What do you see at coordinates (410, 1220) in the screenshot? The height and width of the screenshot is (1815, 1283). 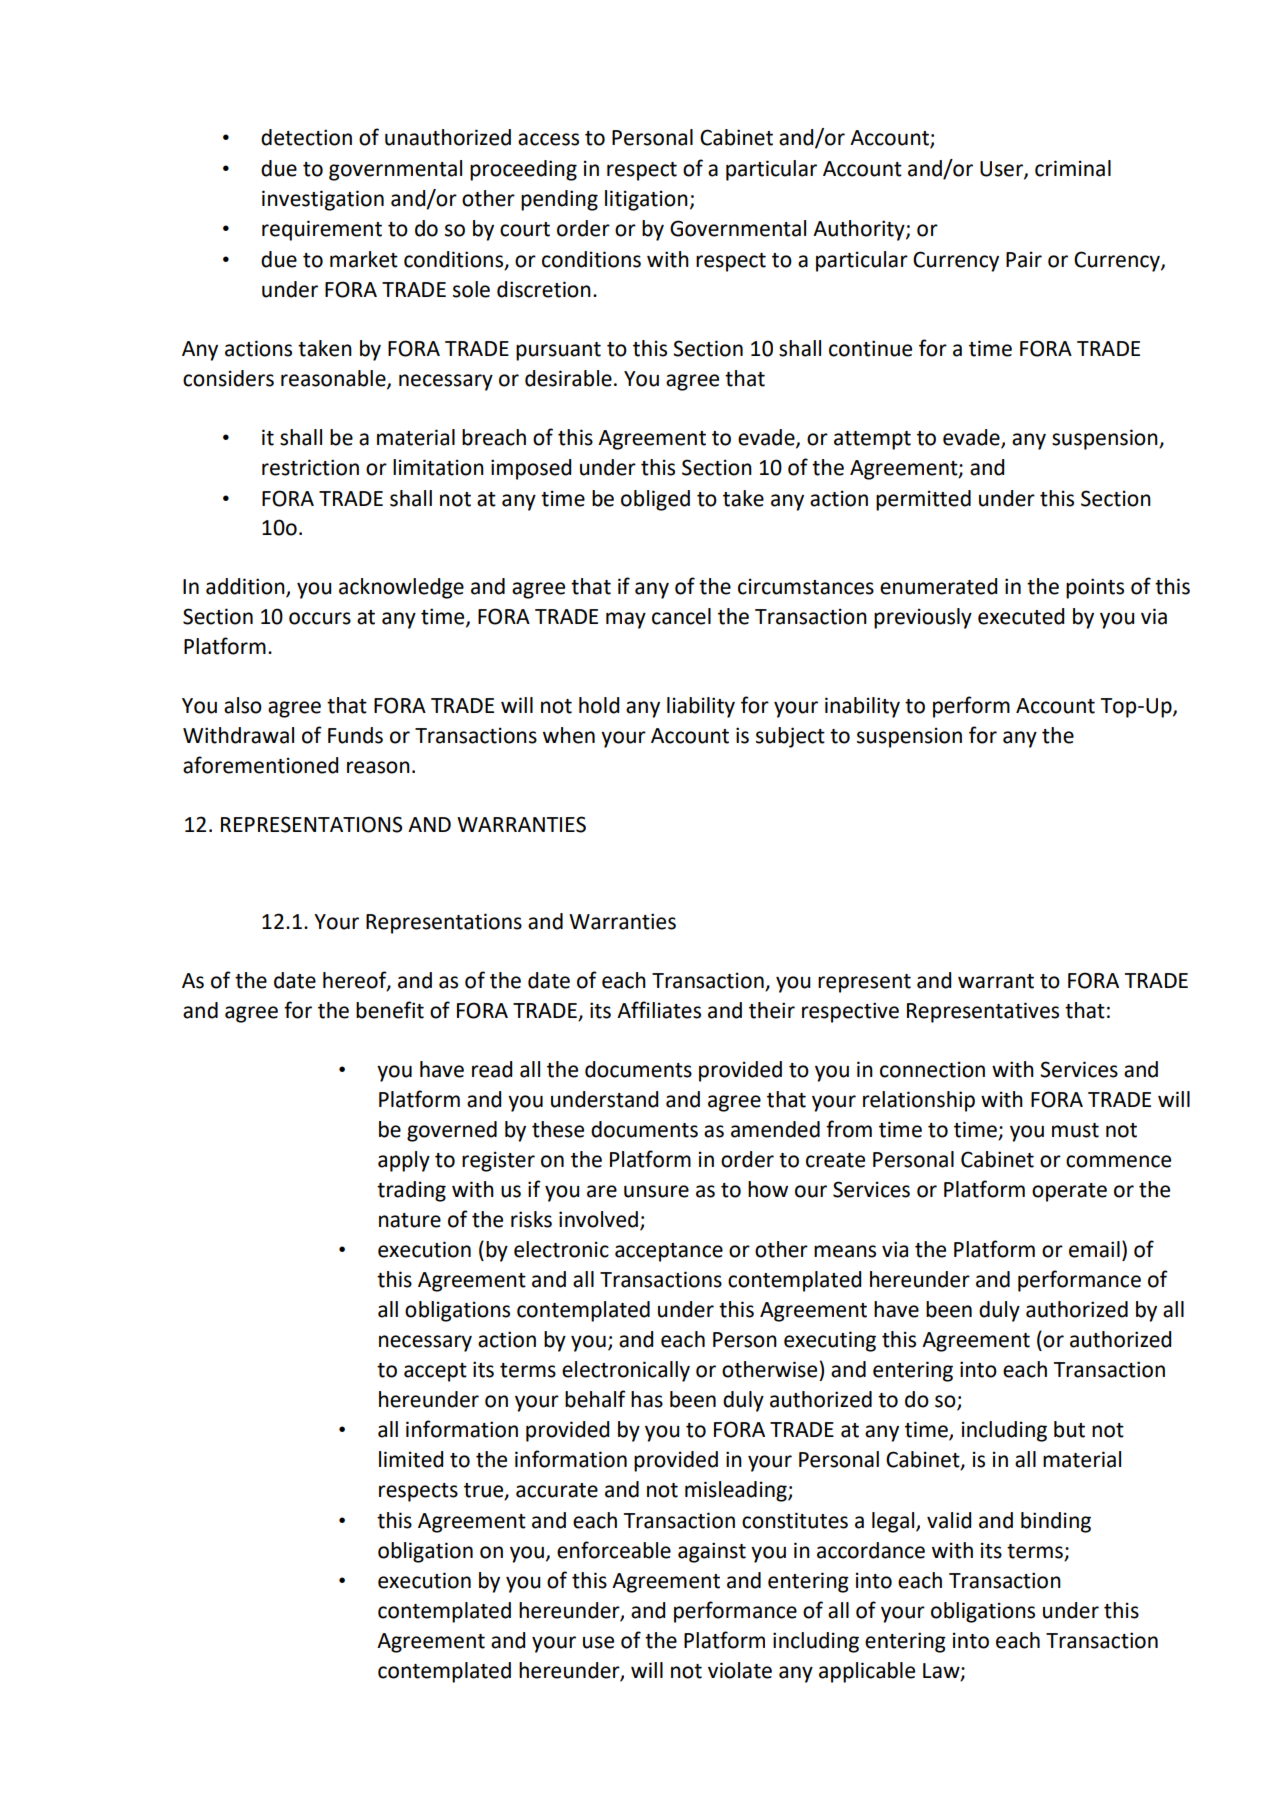 I see `nature` at bounding box center [410, 1220].
